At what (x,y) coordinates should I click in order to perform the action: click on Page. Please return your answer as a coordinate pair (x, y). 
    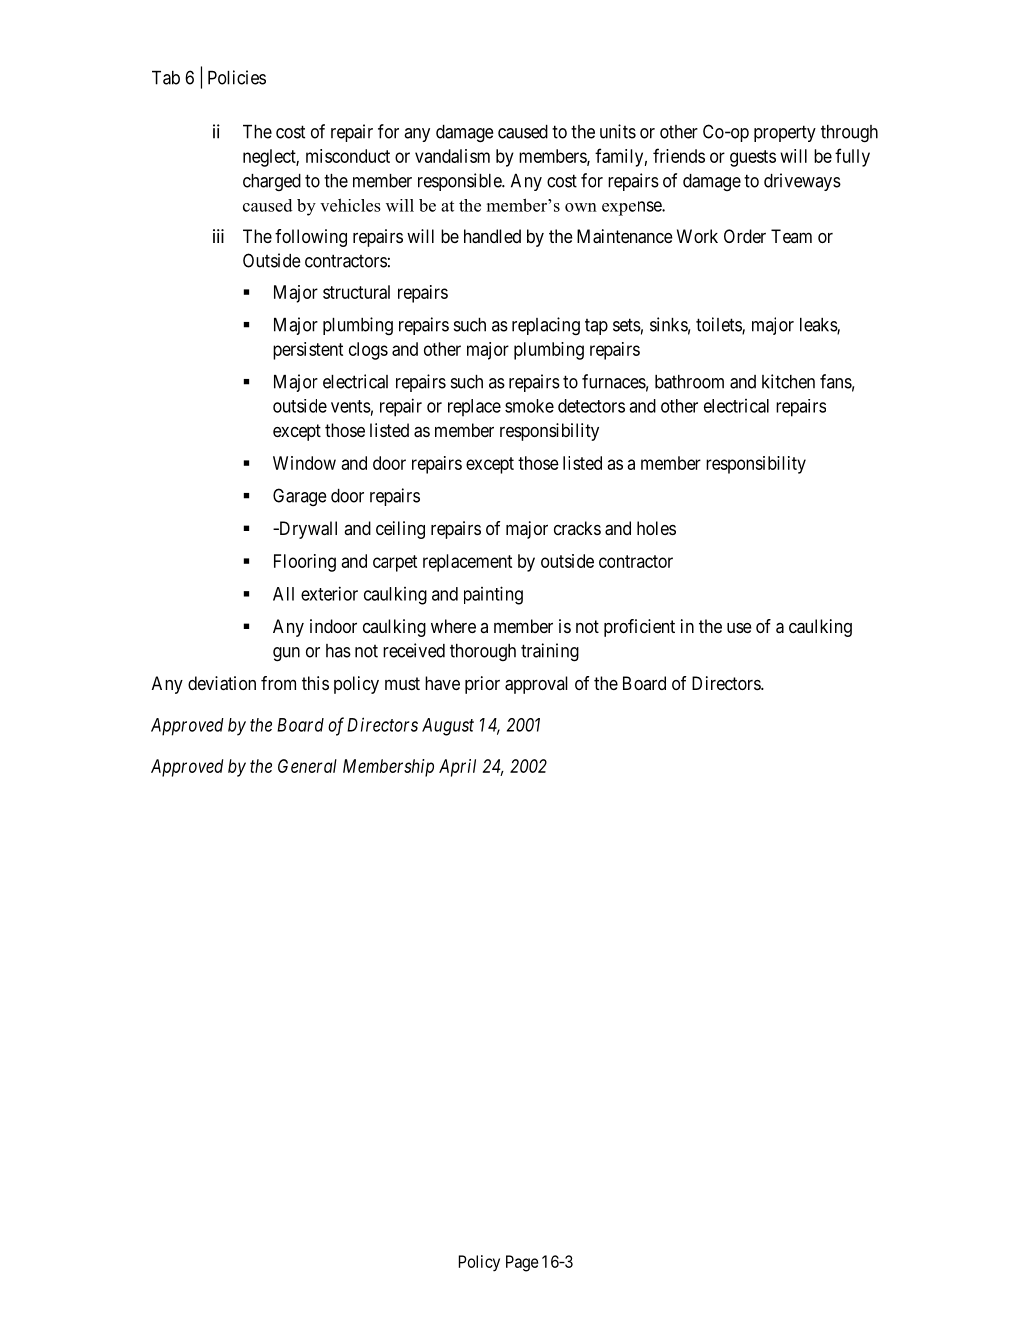
    Looking at the image, I should click on (522, 1263).
